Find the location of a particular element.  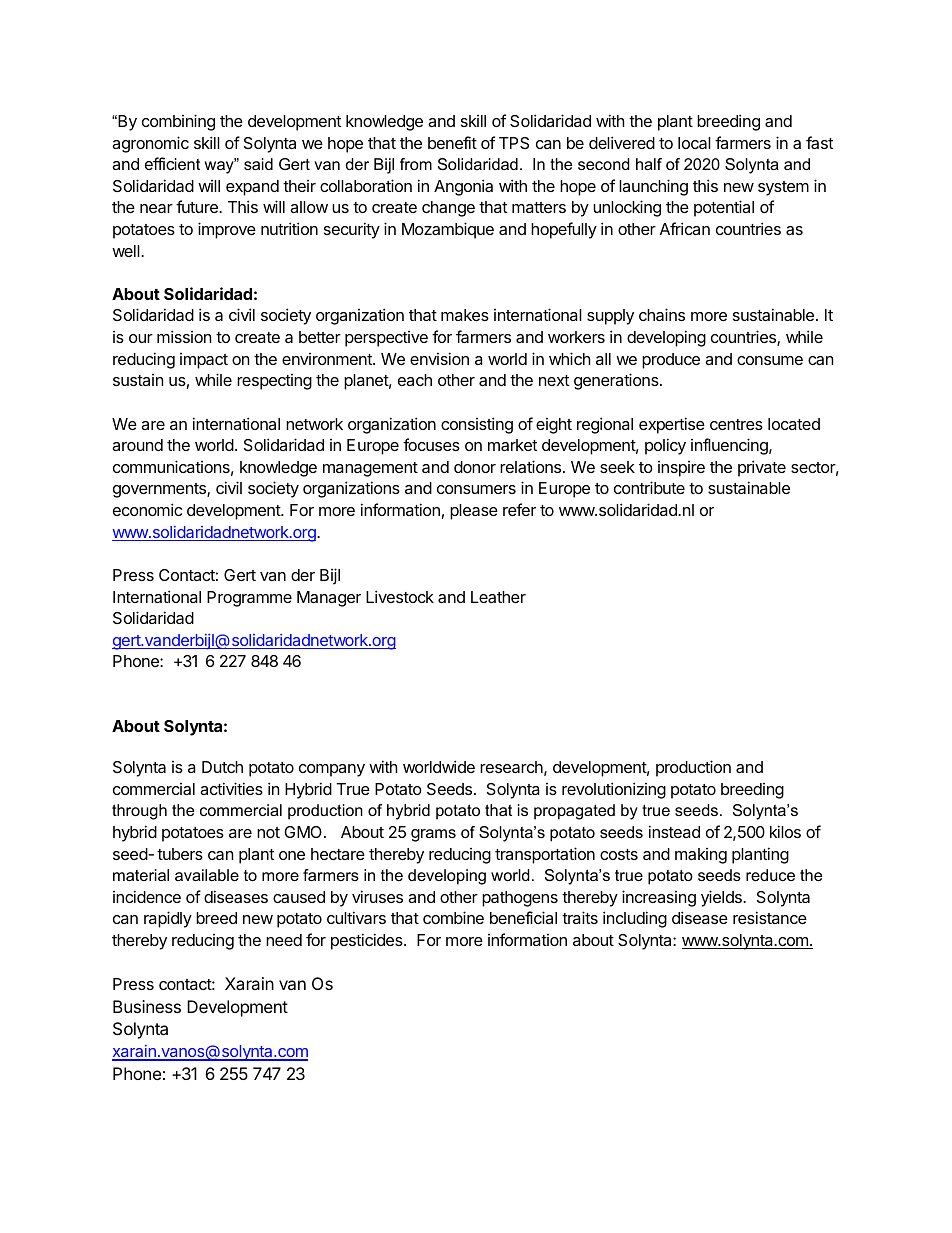

Business is located at coordinates (147, 1006).
